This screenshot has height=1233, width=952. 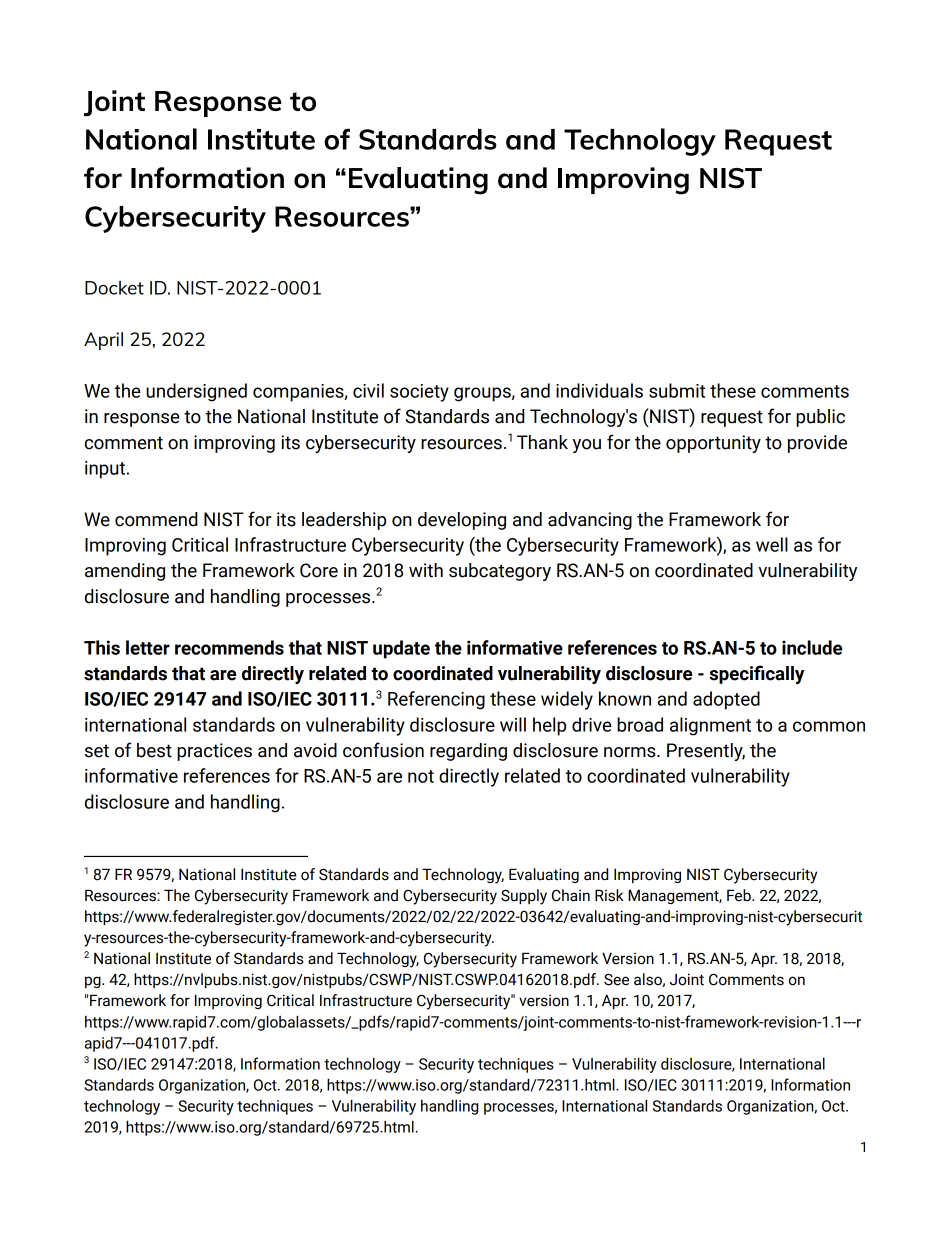 I want to click on input, so click(x=105, y=470).
